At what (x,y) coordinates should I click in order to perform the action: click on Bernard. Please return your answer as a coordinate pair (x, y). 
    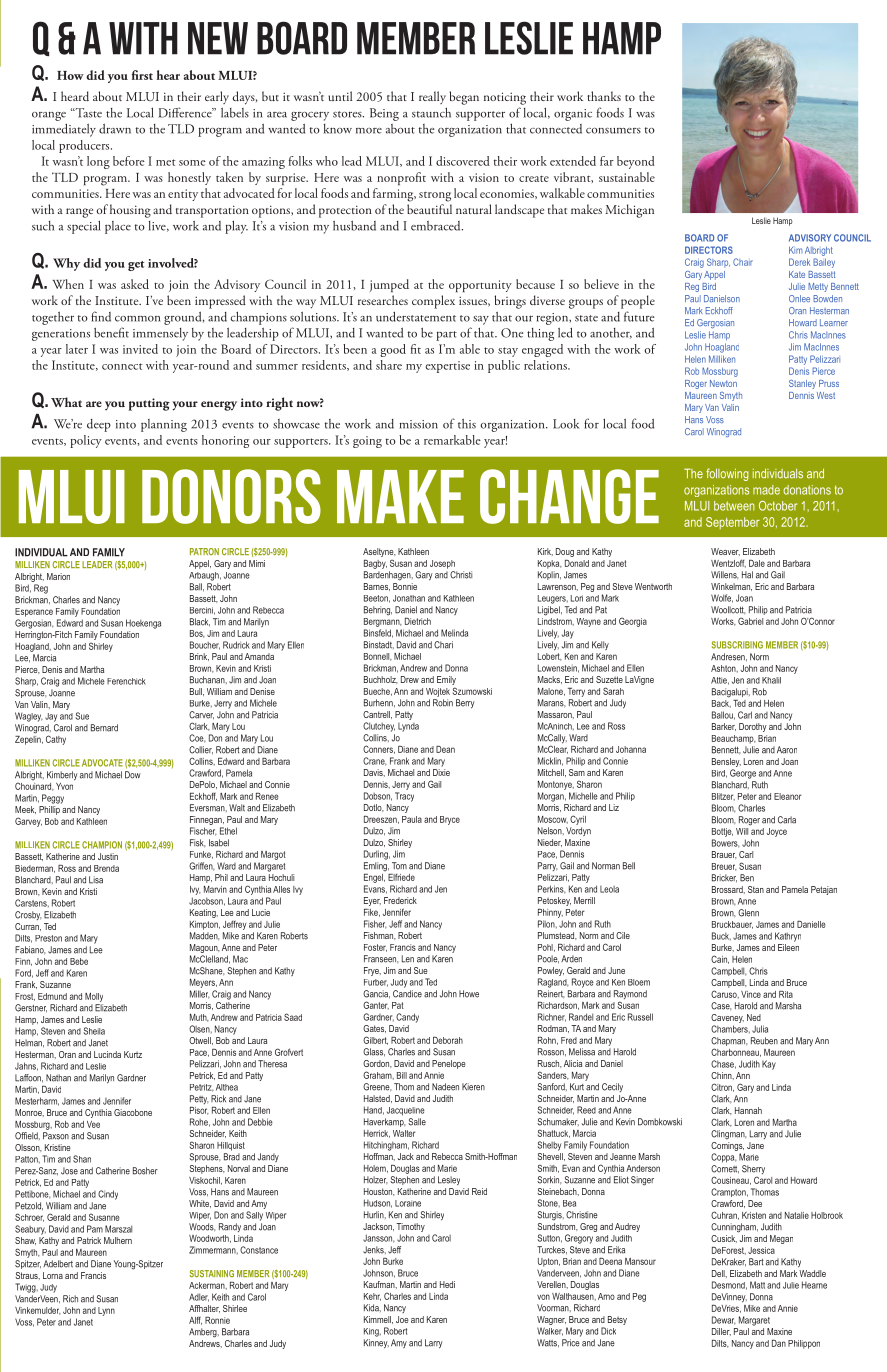
    Looking at the image, I should click on (104, 728).
